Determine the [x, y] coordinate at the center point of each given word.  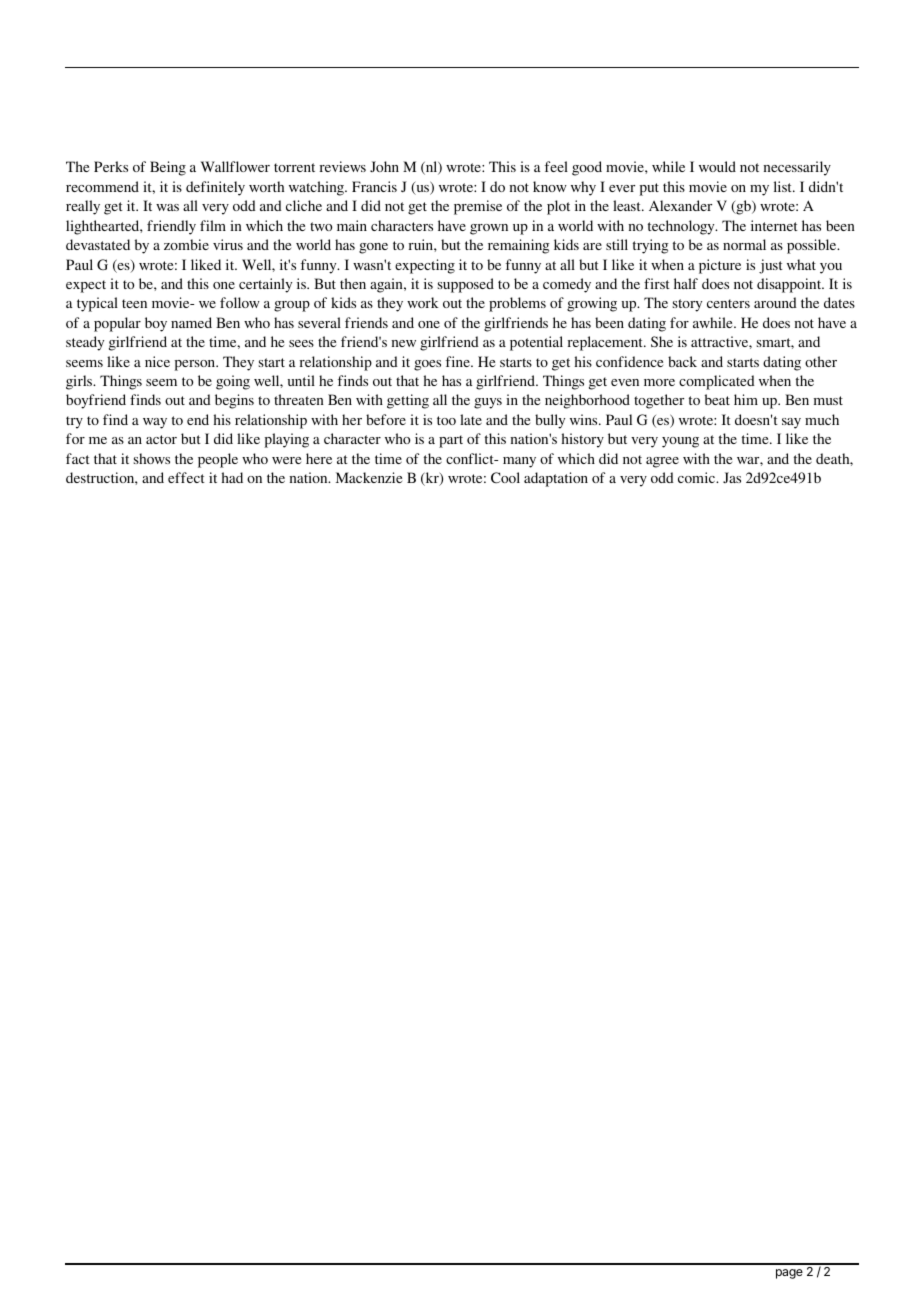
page [789, 1274]
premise [478, 207]
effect [186, 477]
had [232, 477]
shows [152, 458]
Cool [505, 477]
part [451, 441]
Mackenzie [369, 477]
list [784, 186]
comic [698, 477]
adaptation [556, 479]
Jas [732, 477]
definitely [215, 188]
